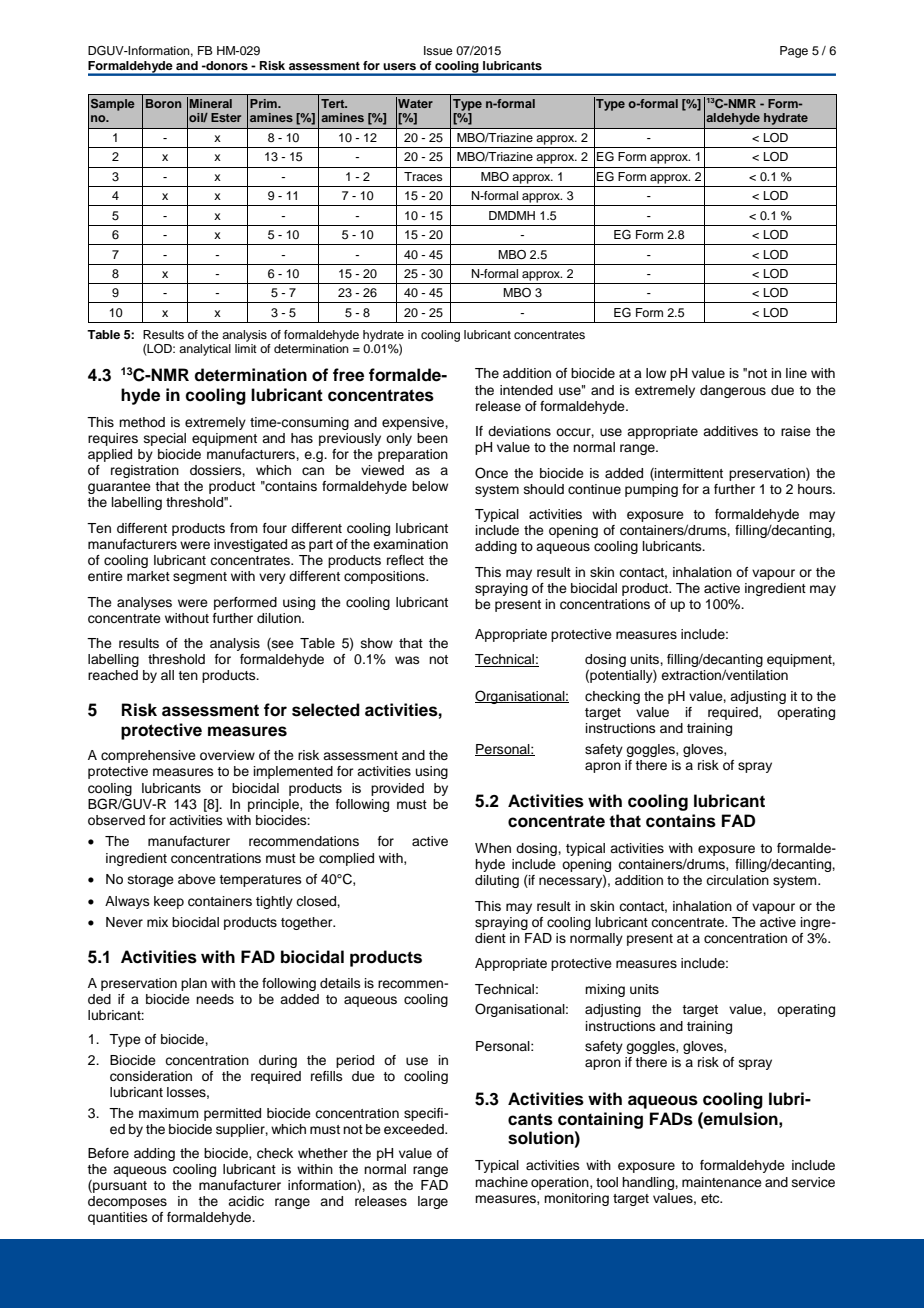 The width and height of the image is (924, 1308). I want to click on pumping, so click(651, 490).
